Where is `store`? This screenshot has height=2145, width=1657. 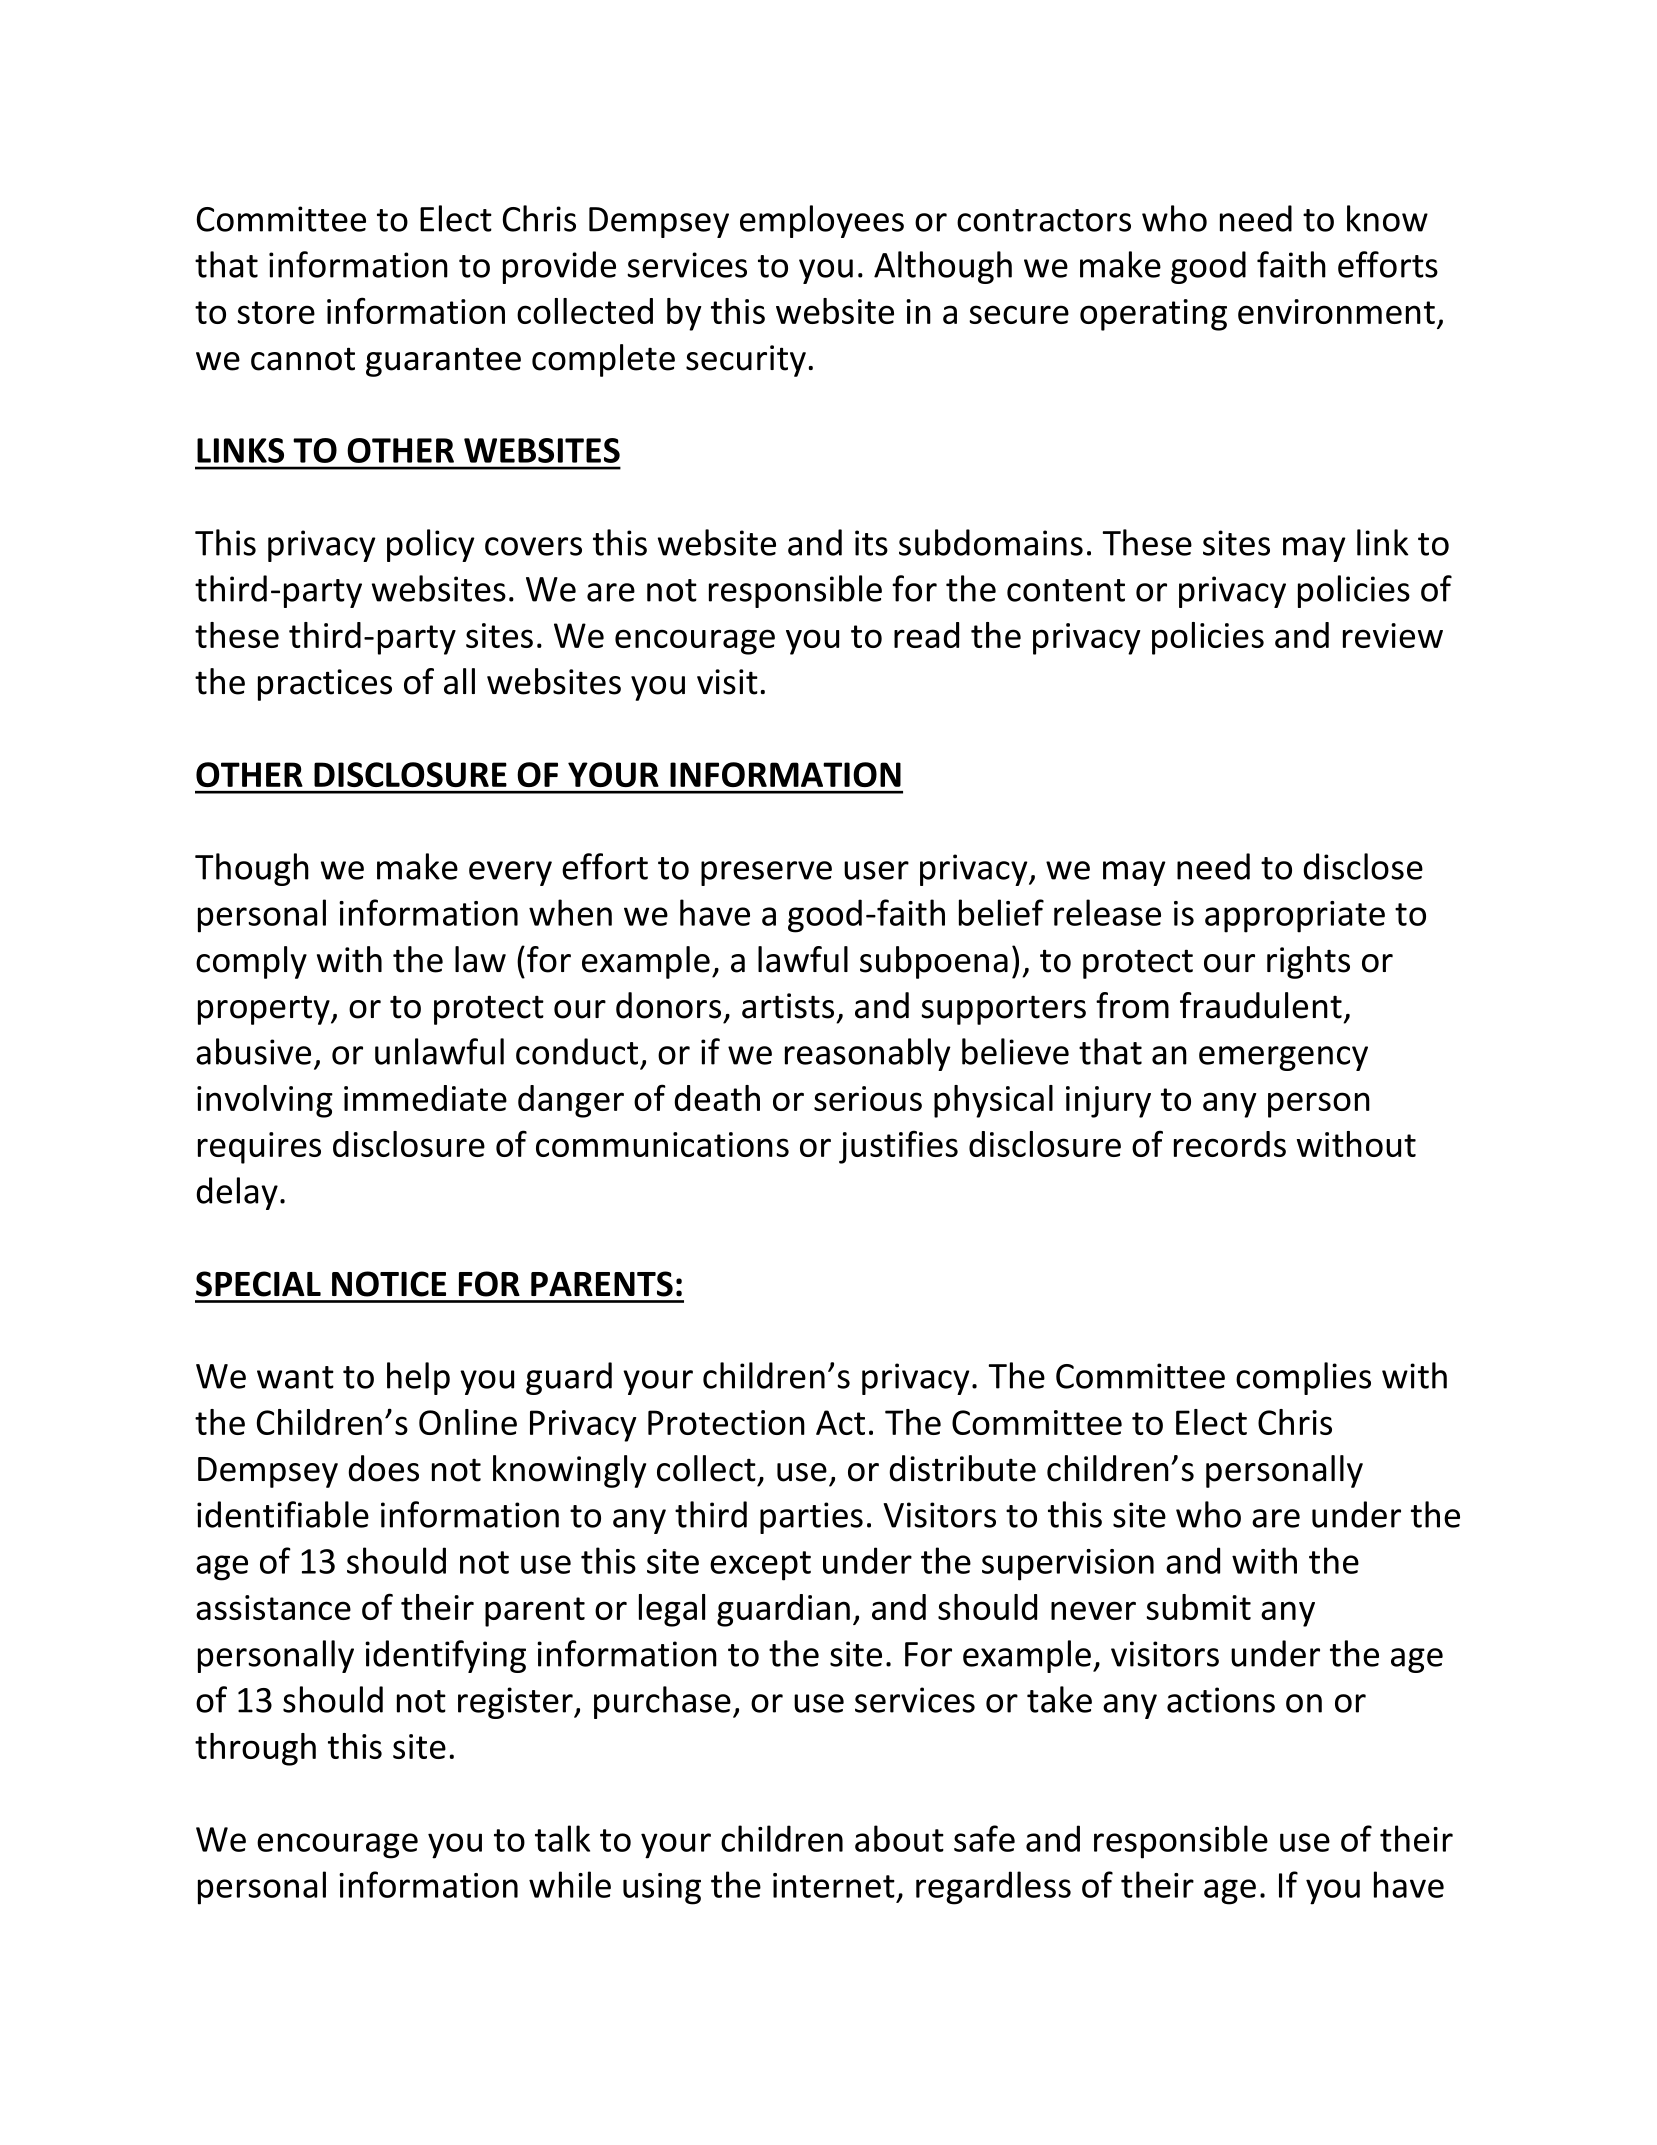 store is located at coordinates (276, 312).
